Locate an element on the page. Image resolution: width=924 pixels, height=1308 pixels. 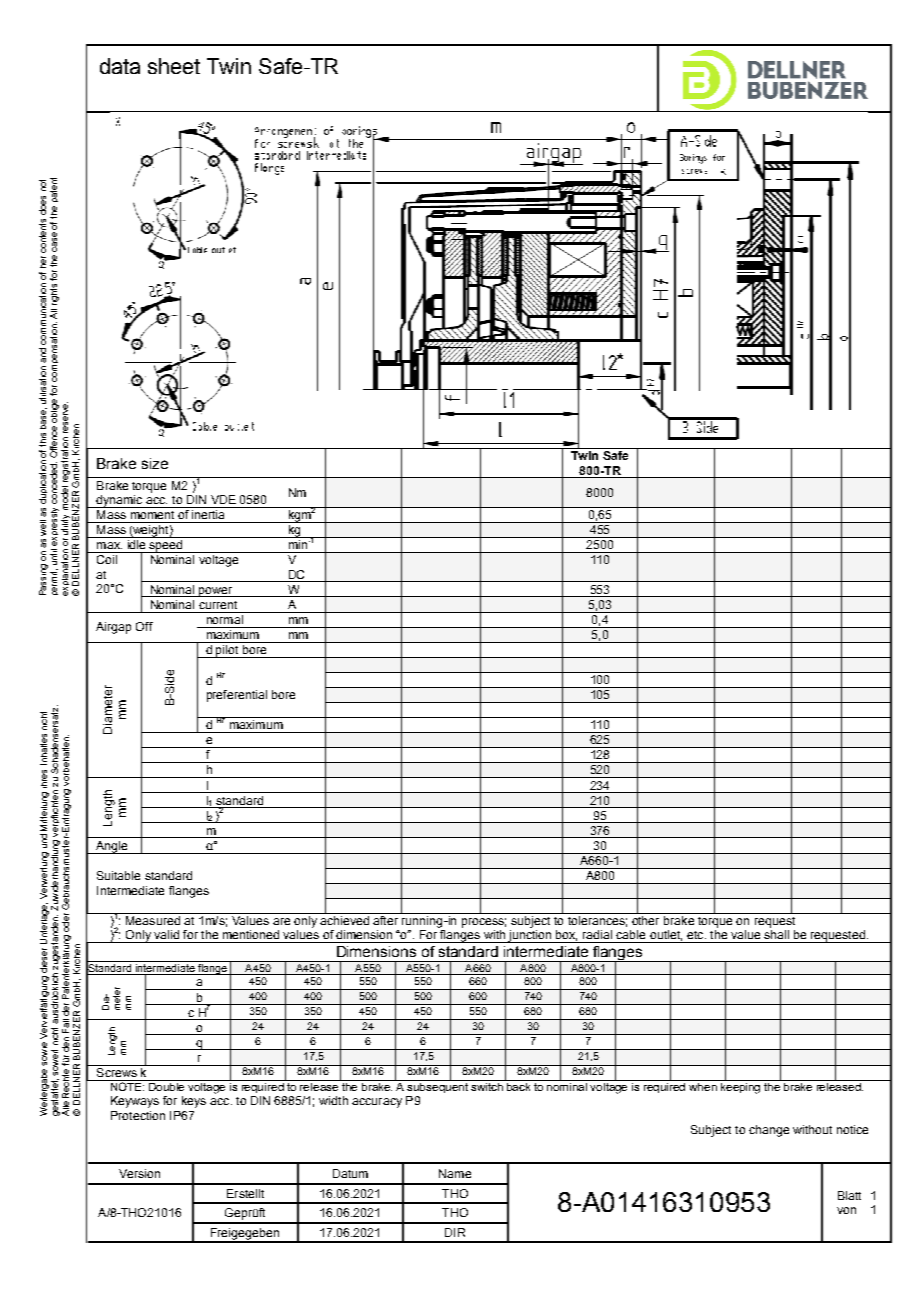
etc is located at coordinates (696, 935).
